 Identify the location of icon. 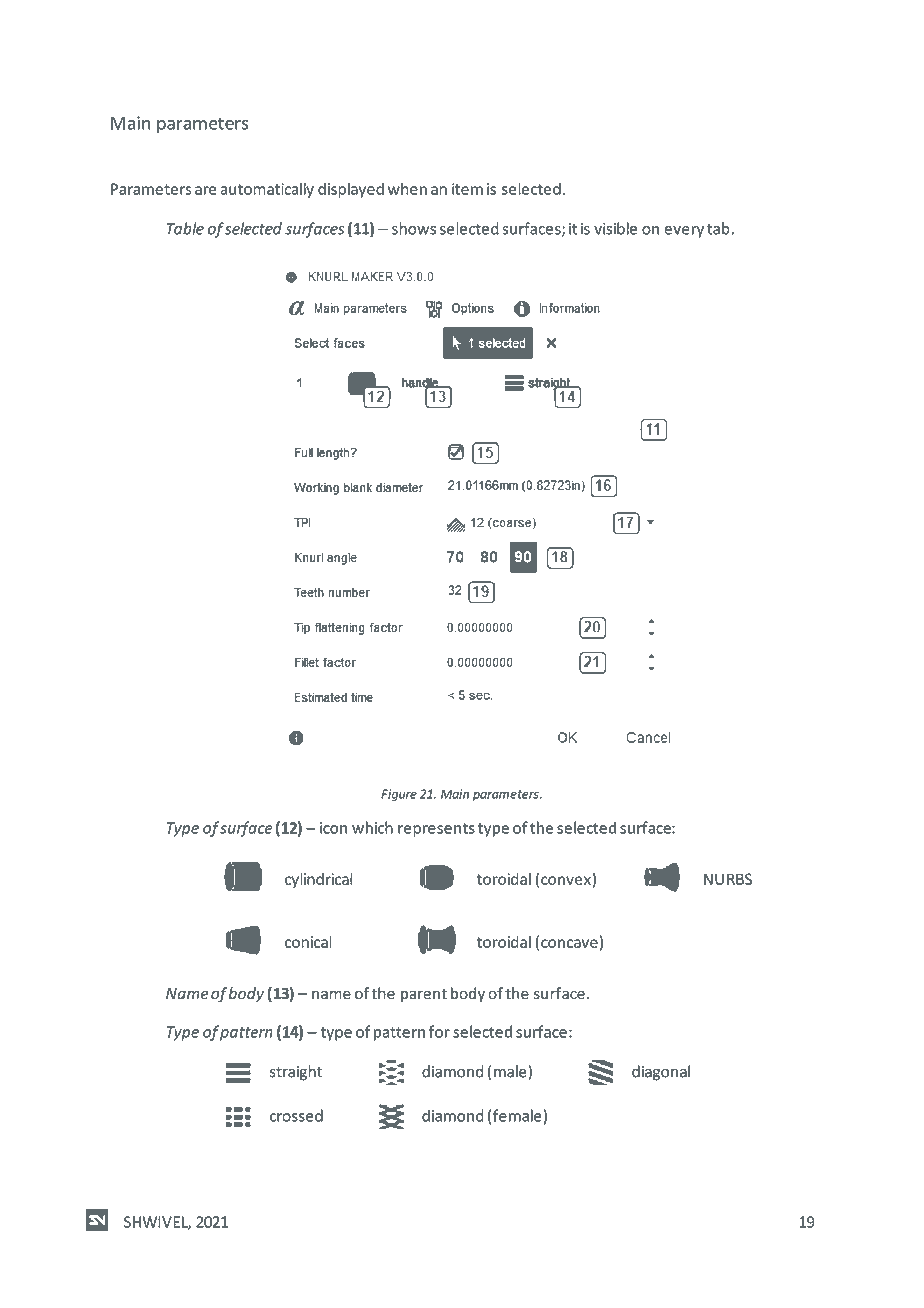
(333, 828).
